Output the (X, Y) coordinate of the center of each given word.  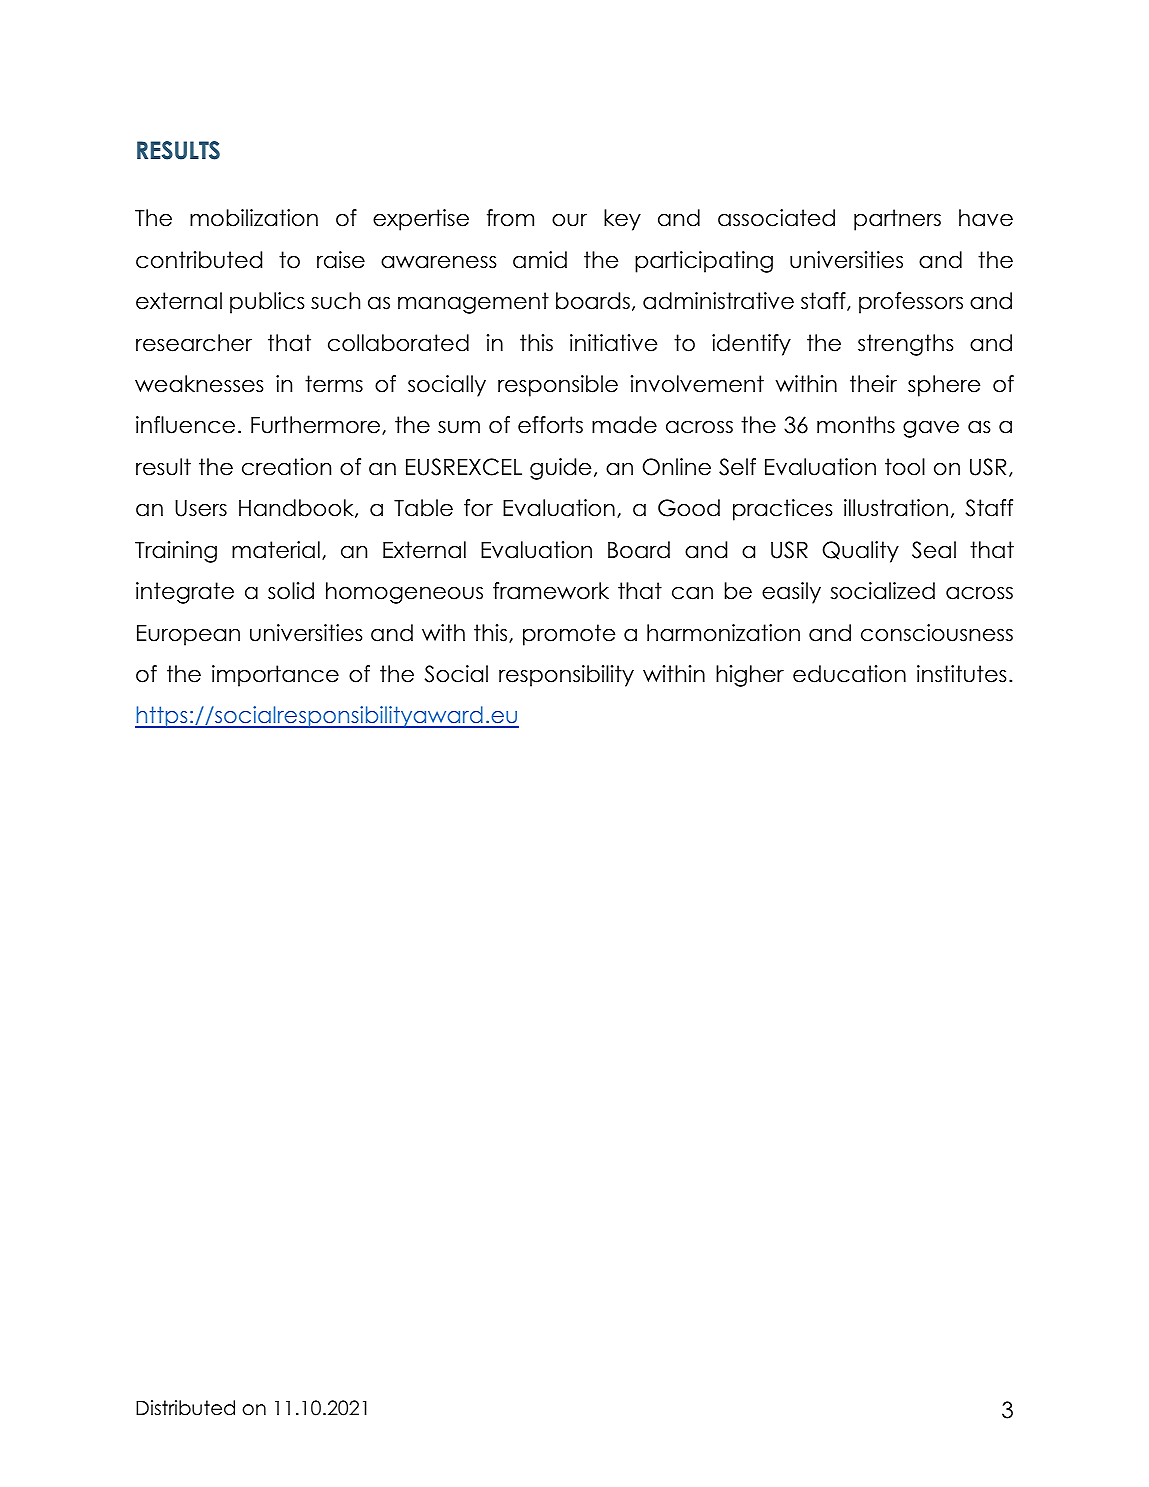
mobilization (254, 218)
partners (897, 220)
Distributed (185, 1408)
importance (275, 676)
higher (750, 676)
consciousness (937, 633)
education (849, 674)
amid (540, 260)
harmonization (723, 633)
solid (291, 591)
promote (569, 635)
